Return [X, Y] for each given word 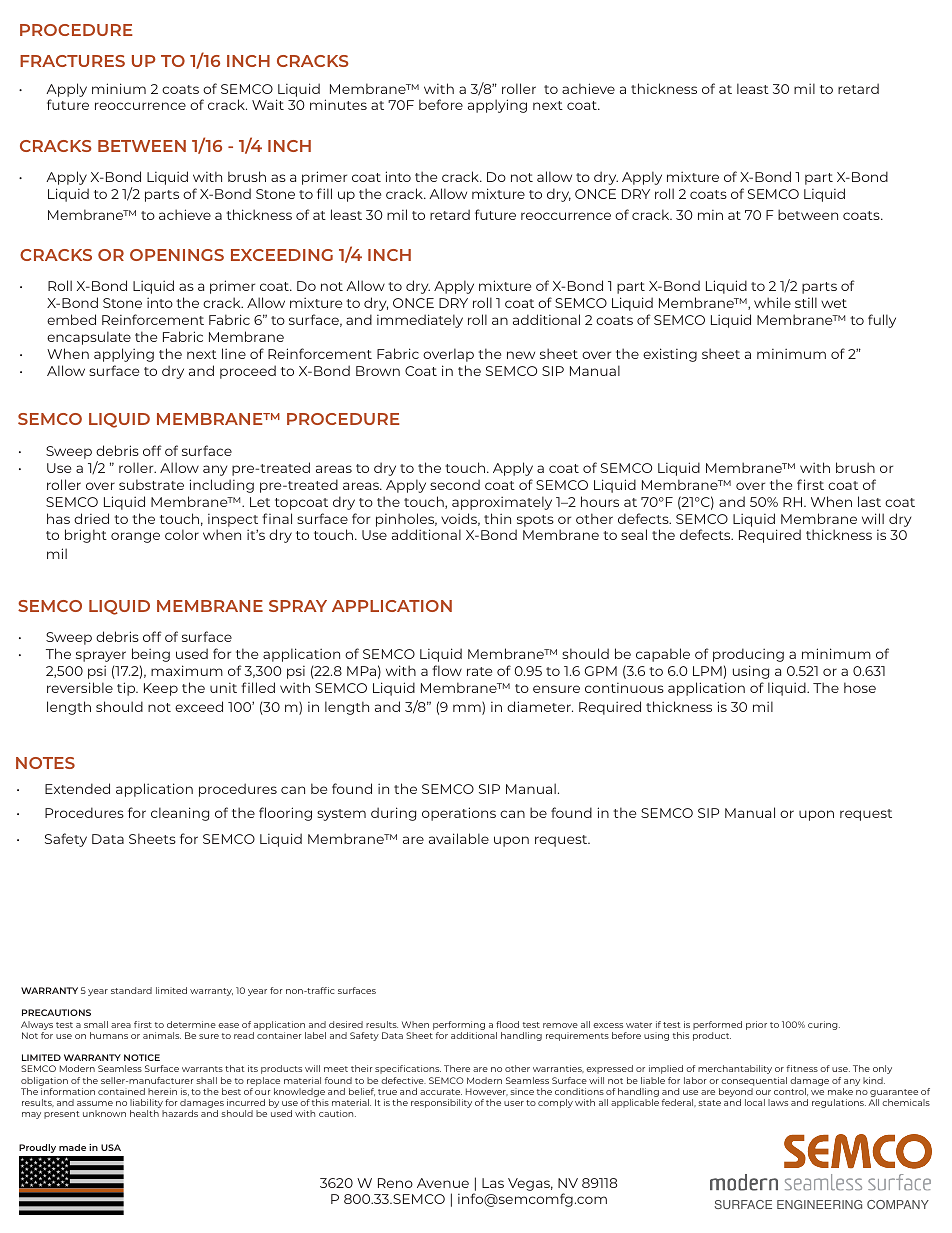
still [806, 302]
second [455, 484]
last [869, 501]
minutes [338, 104]
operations [459, 814]
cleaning [180, 814]
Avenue [443, 1183]
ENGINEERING [819, 1204]
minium [119, 88]
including [222, 486]
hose [860, 687]
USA [111, 1147]
